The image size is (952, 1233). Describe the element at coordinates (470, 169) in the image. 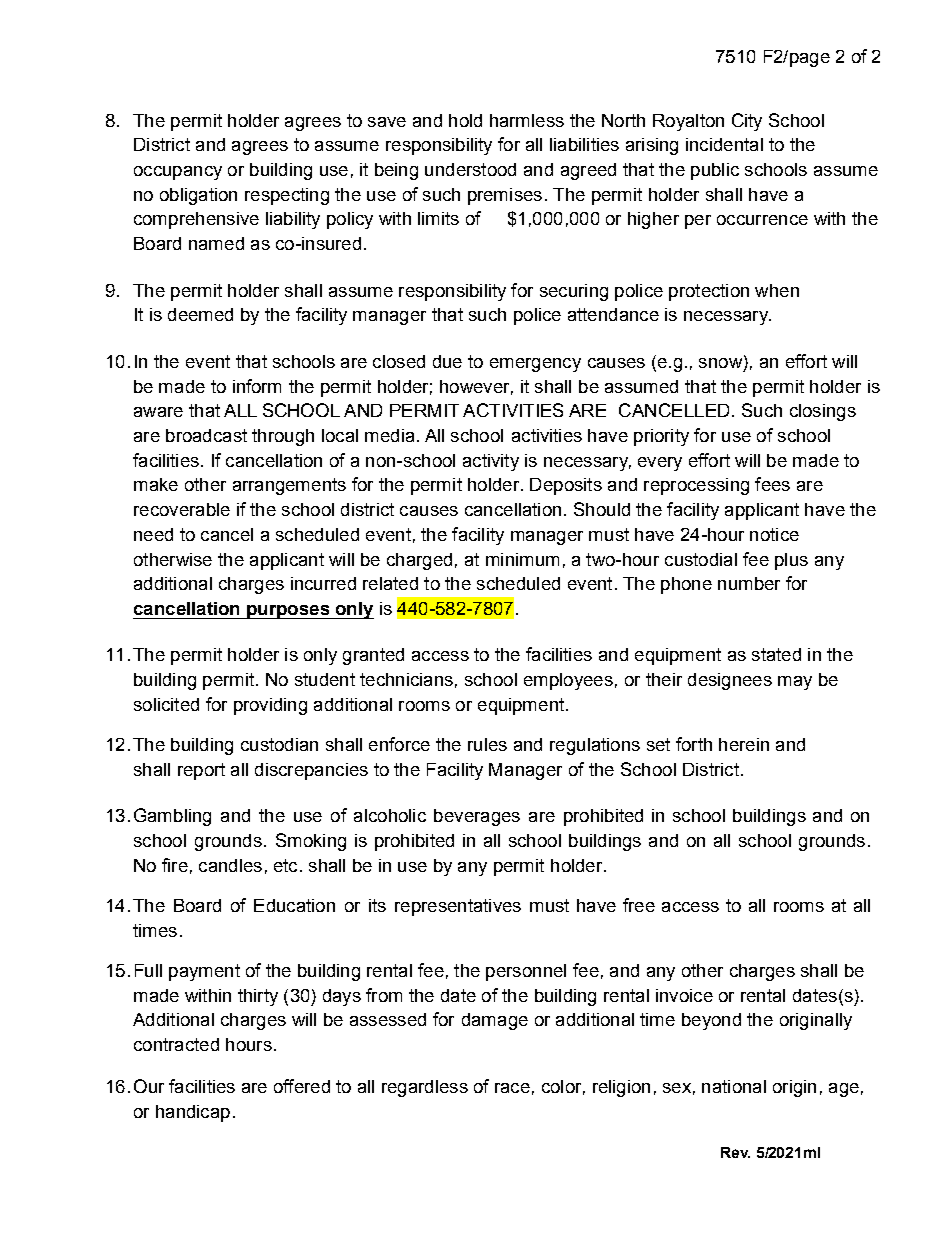

I see `understood` at that location.
